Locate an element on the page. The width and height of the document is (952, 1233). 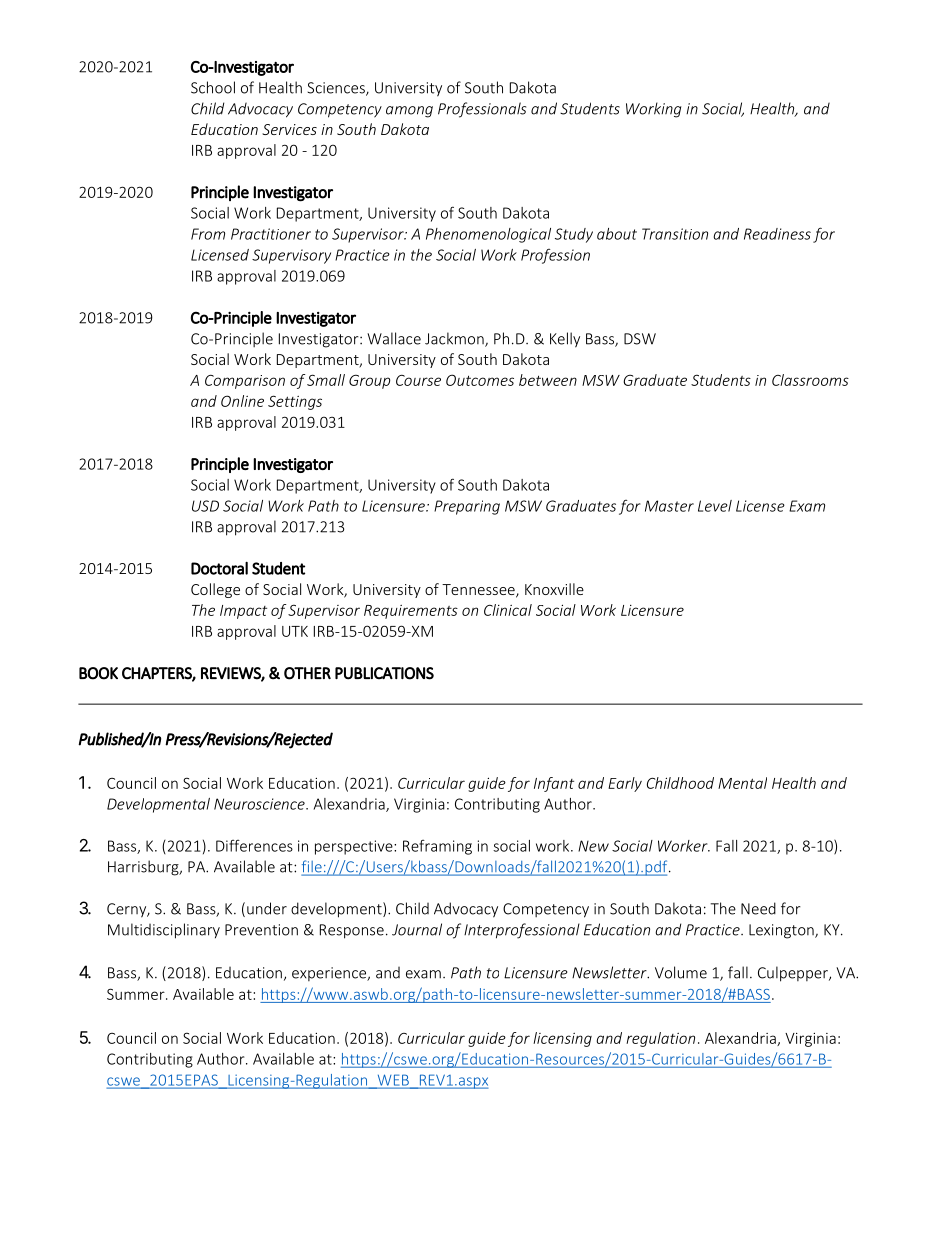
Level is located at coordinates (715, 506).
